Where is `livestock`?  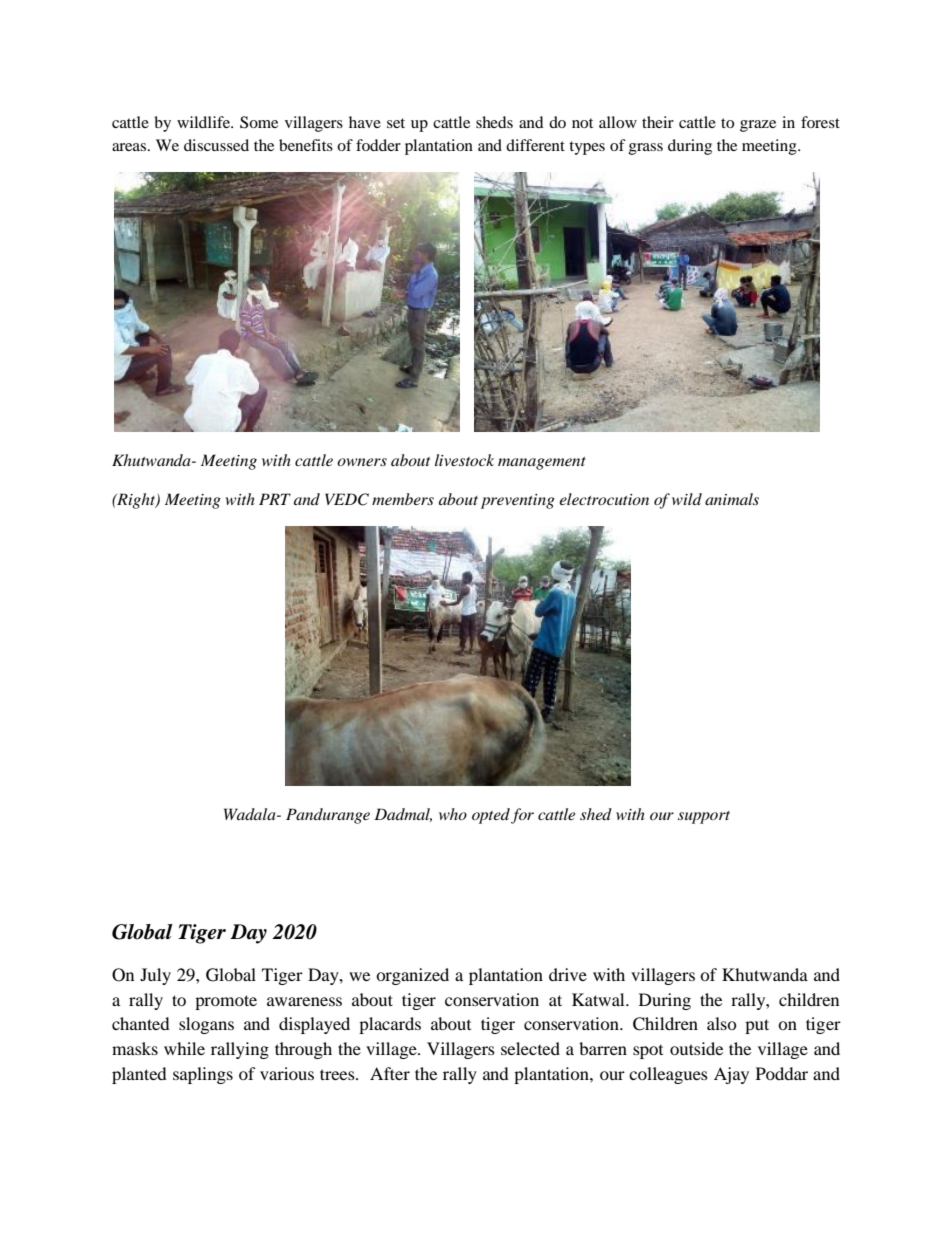
livestock is located at coordinates (464, 460).
